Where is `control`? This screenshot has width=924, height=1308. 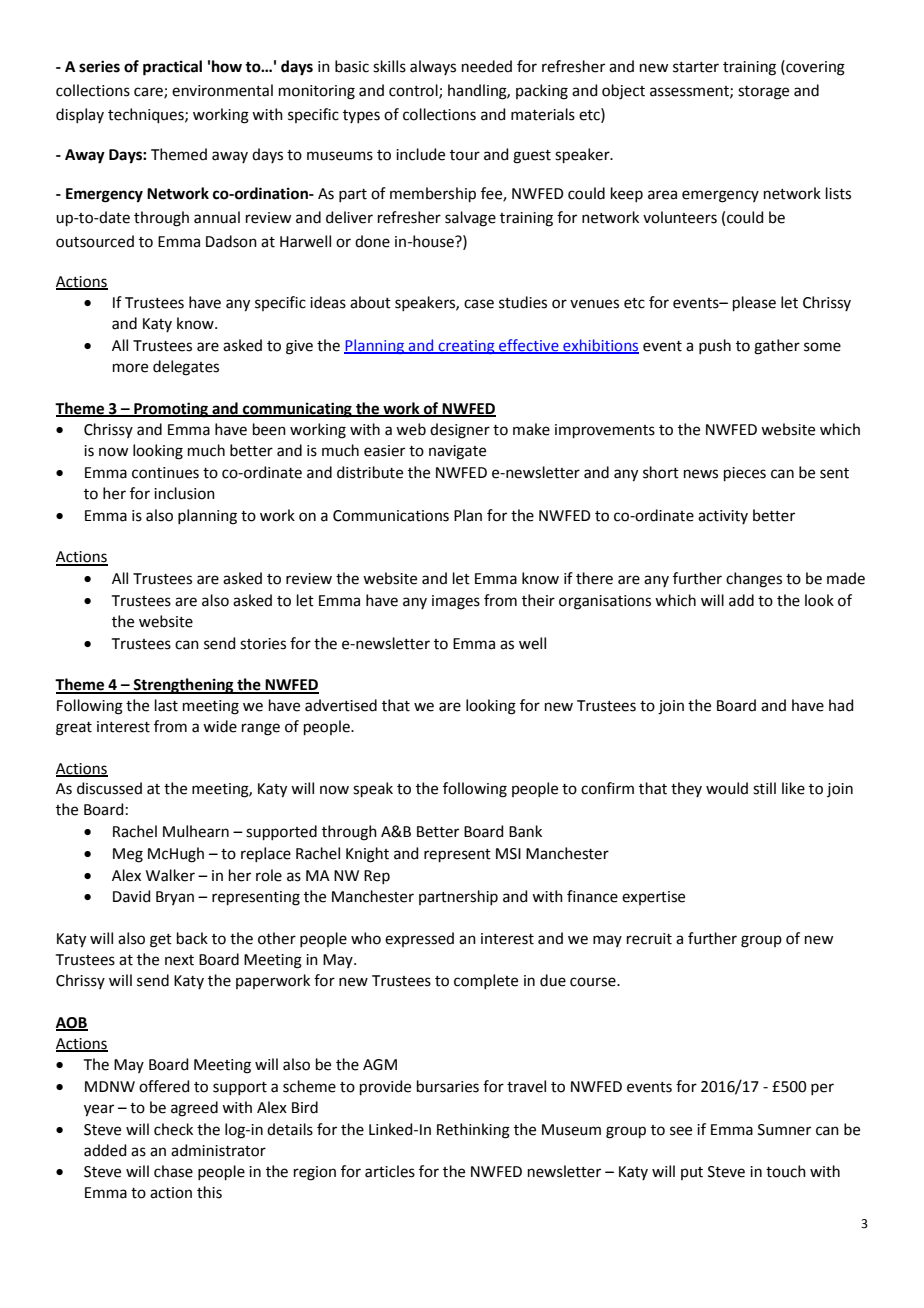
control is located at coordinates (414, 91).
